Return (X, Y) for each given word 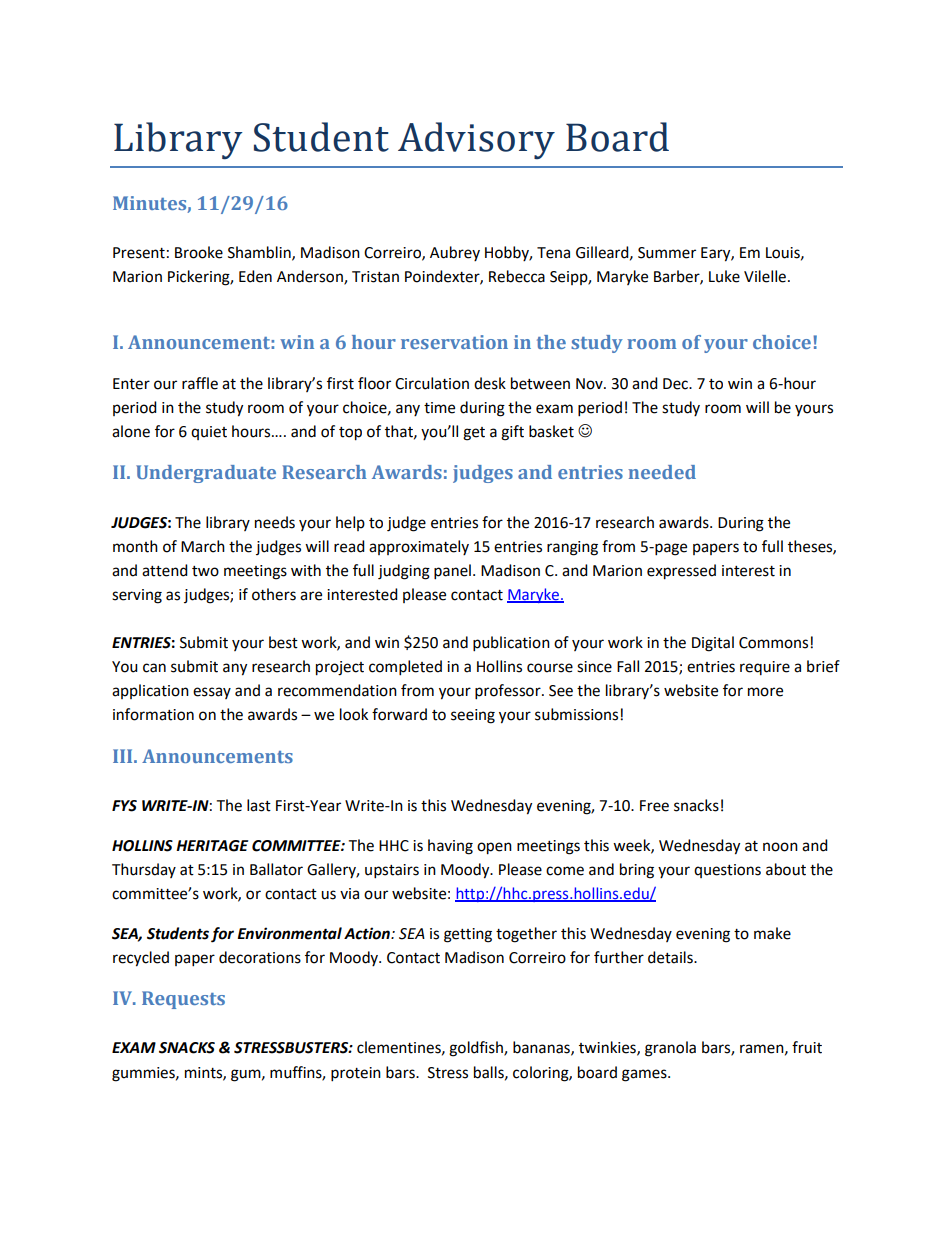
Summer (667, 253)
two (205, 571)
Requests (183, 1000)
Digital (713, 644)
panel (452, 572)
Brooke (199, 252)
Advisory (476, 140)
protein (356, 1074)
